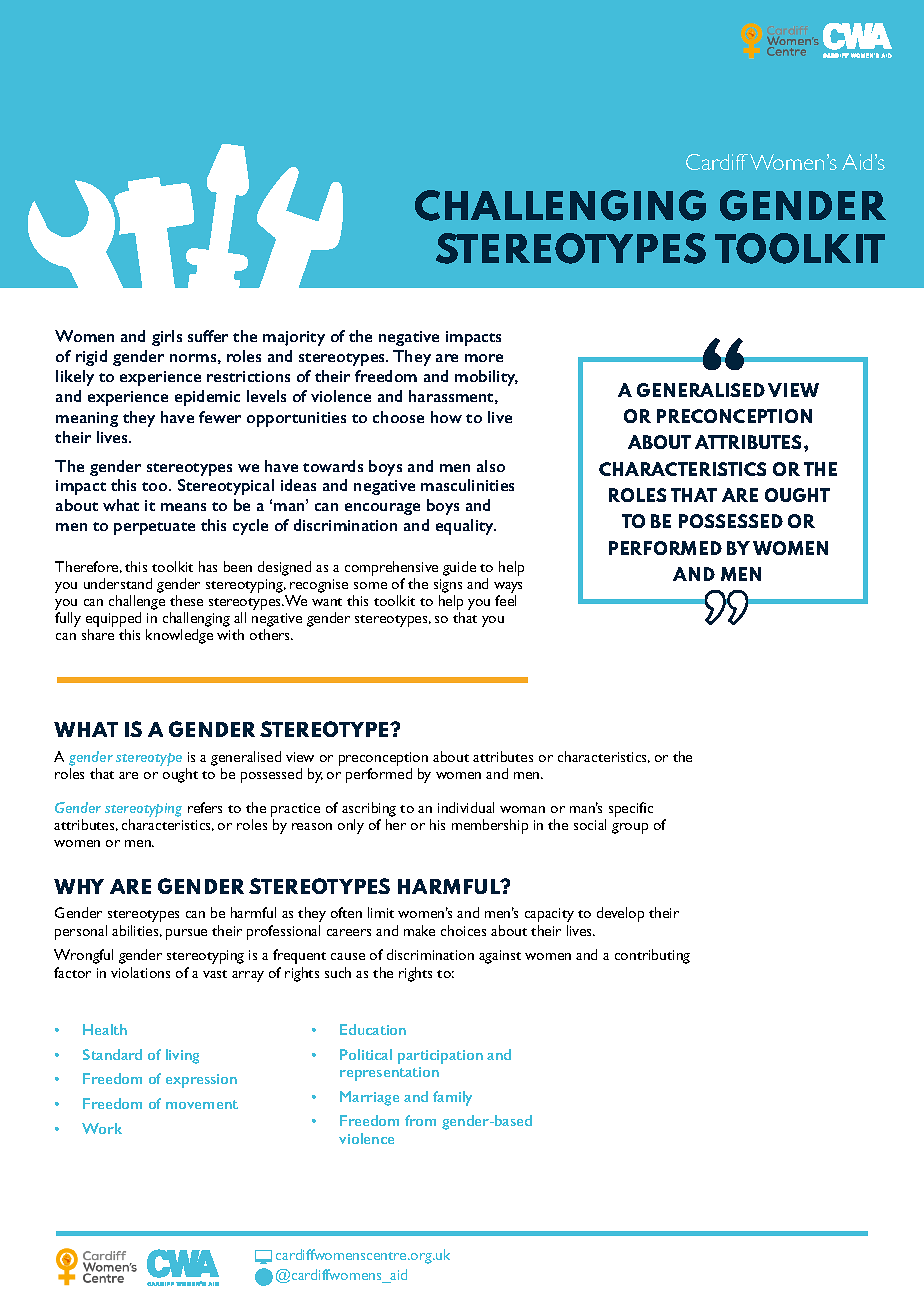  What do you see at coordinates (102, 1128) in the screenshot?
I see `Work` at bounding box center [102, 1128].
